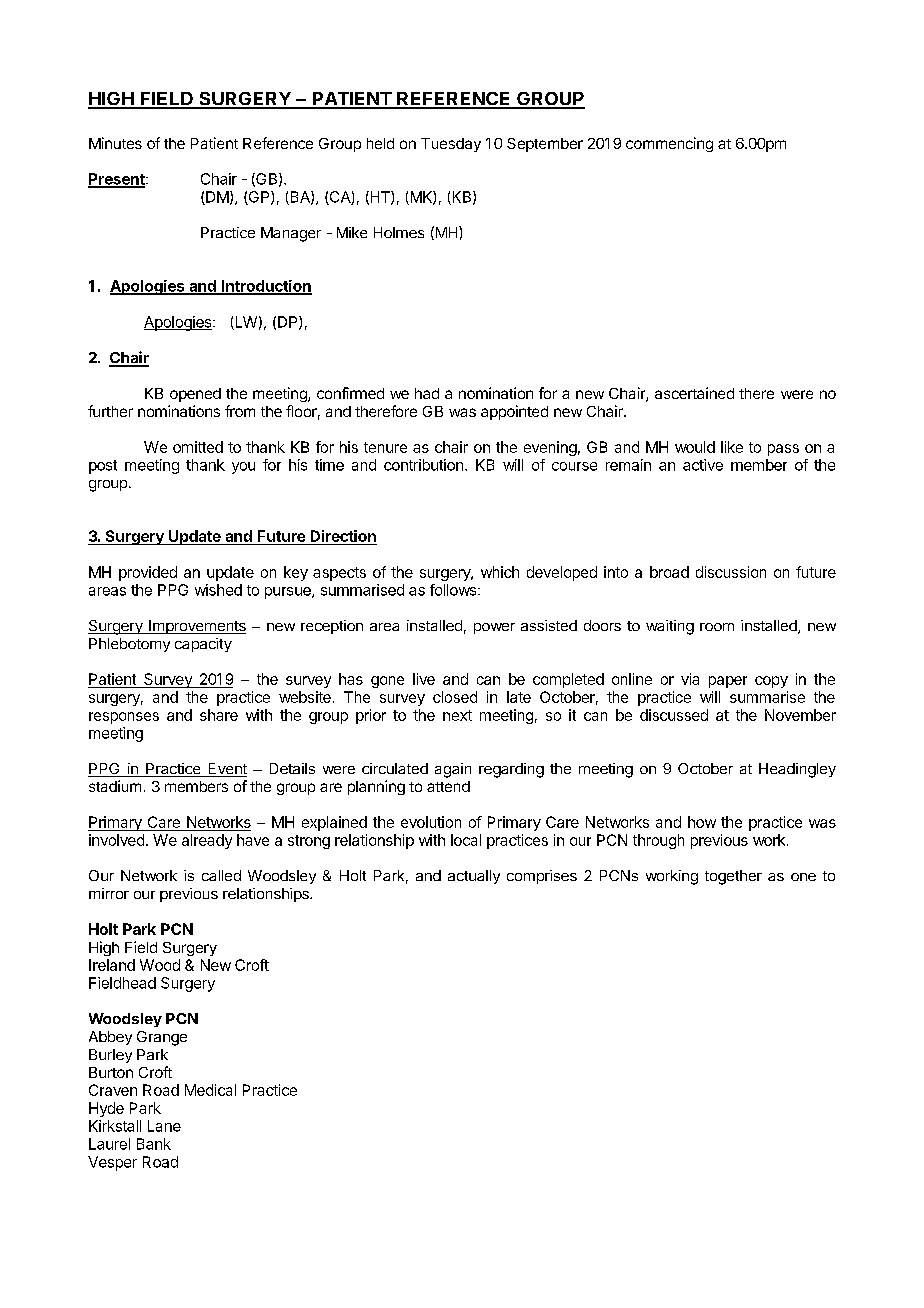 This document has height=1308, width=924. What do you see at coordinates (164, 1126) in the document?
I see `Lane` at bounding box center [164, 1126].
